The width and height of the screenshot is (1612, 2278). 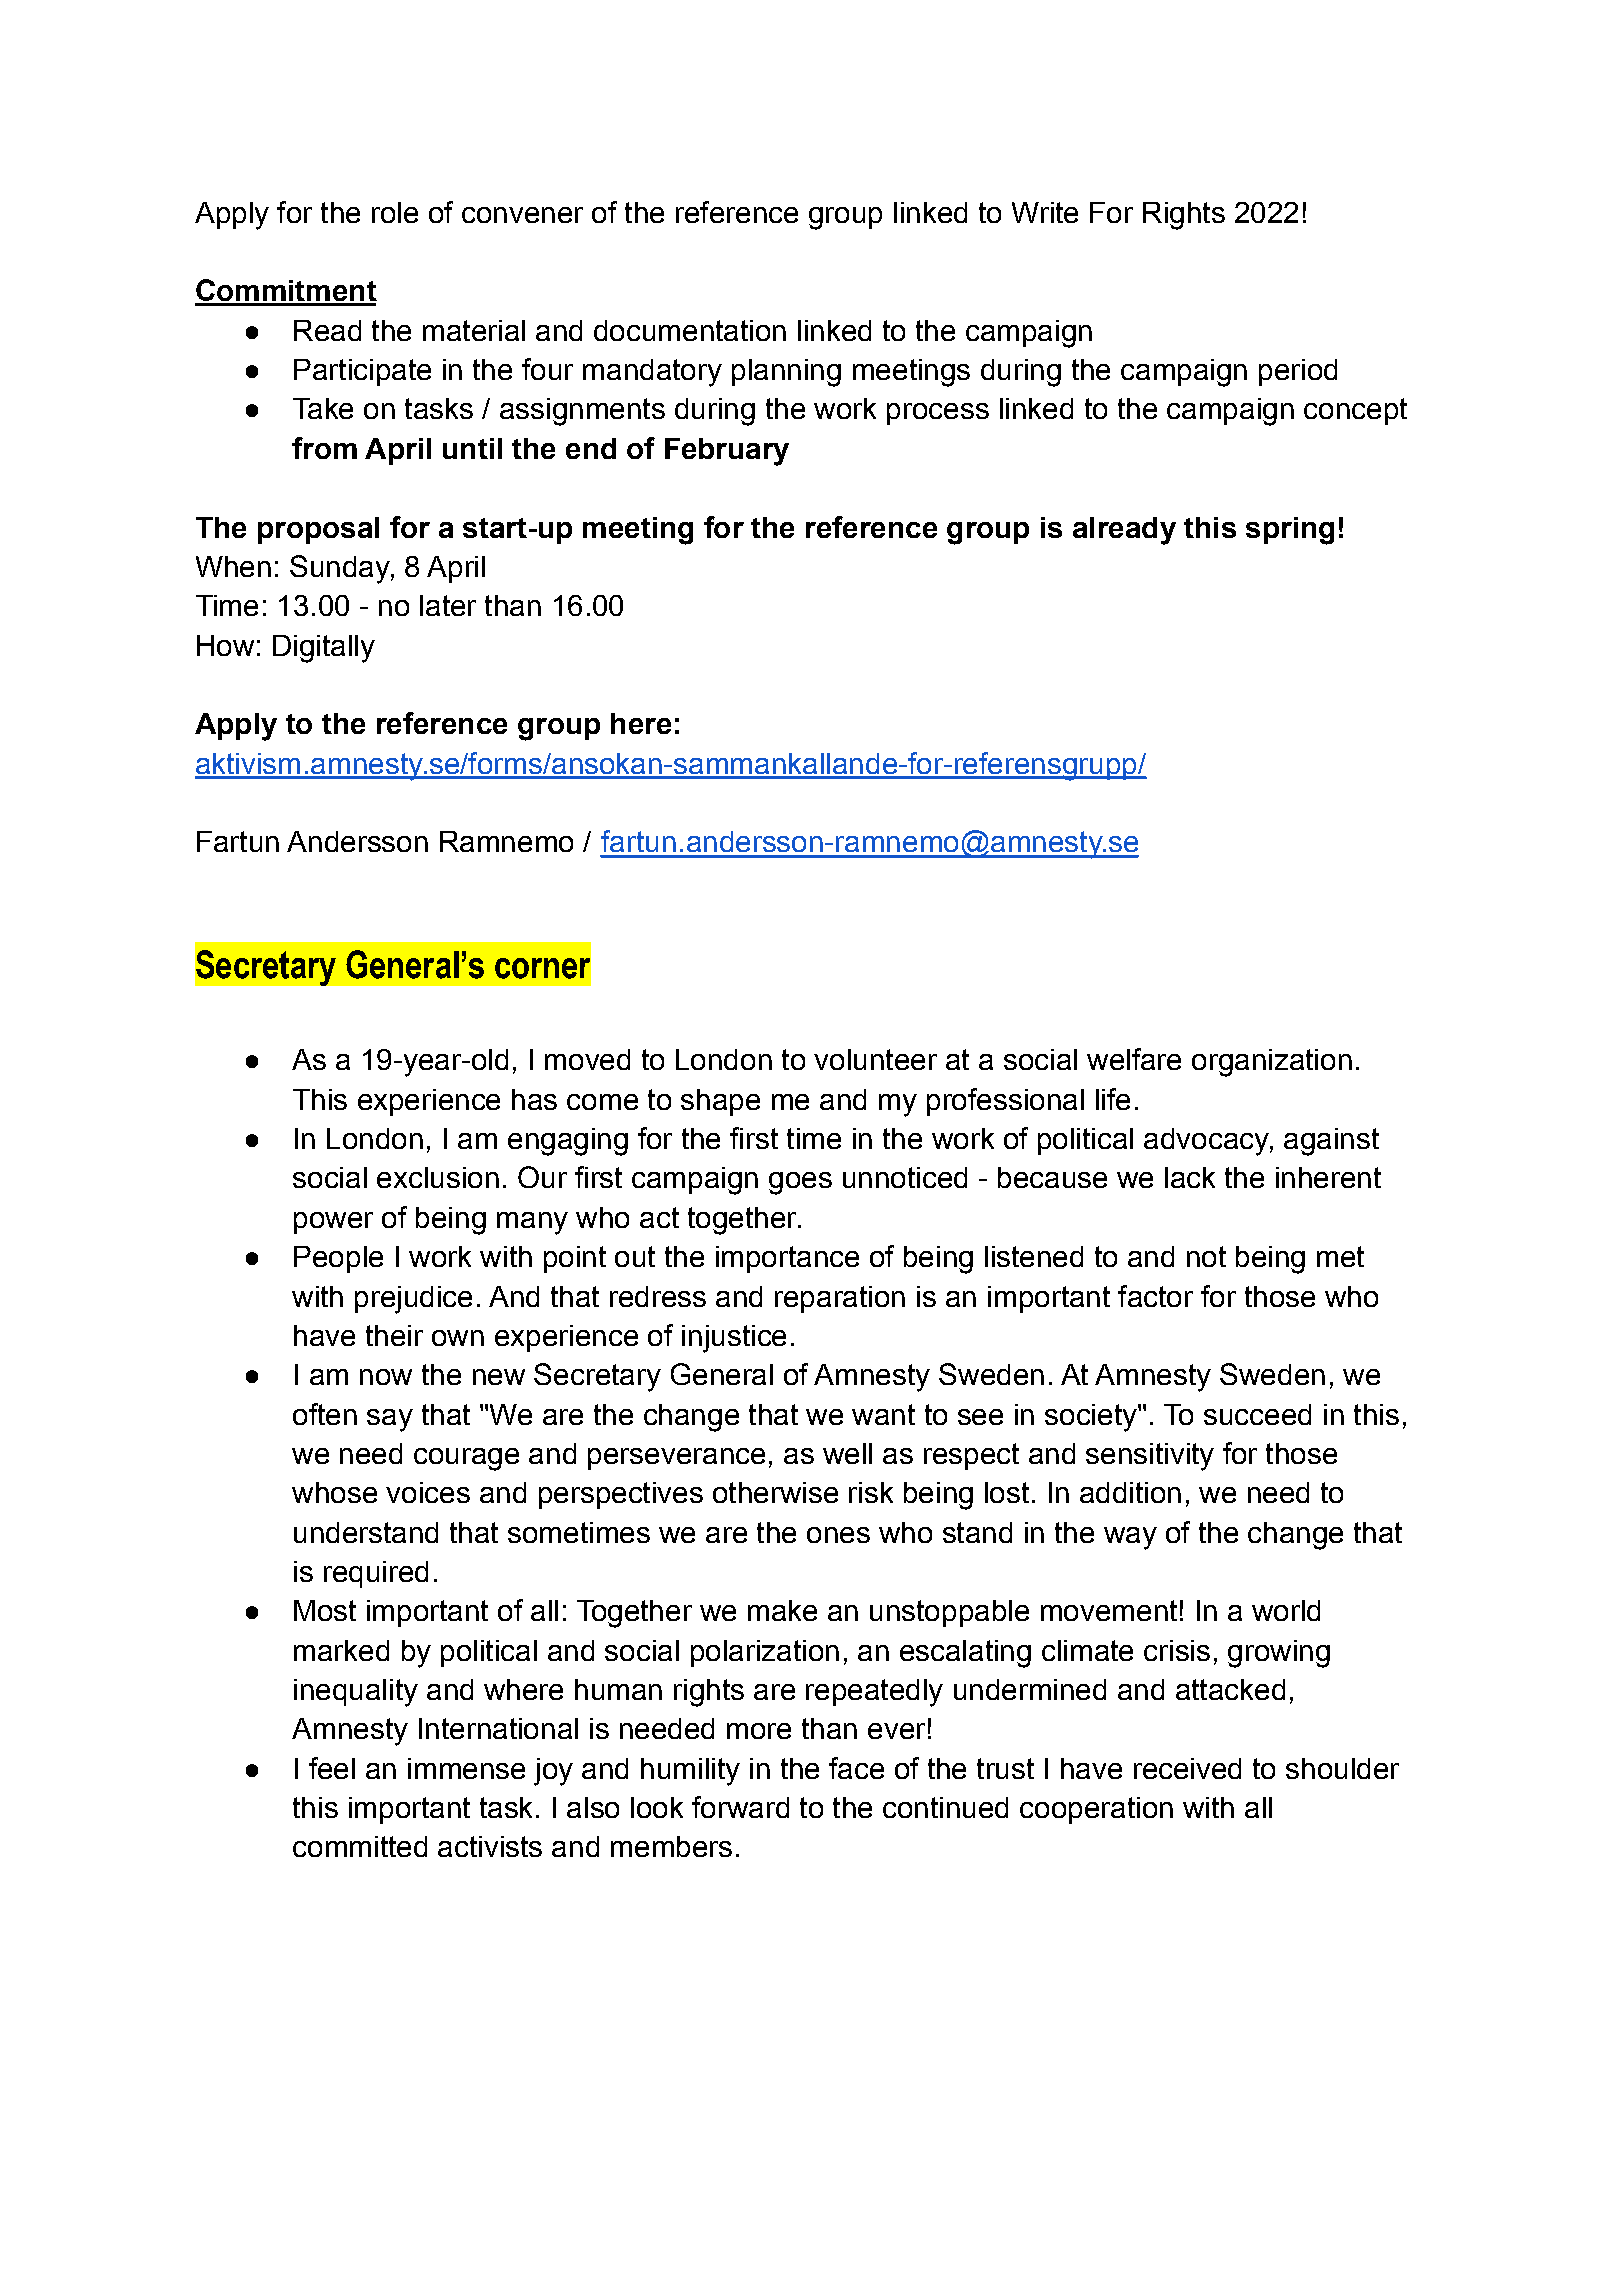 What do you see at coordinates (875, 1059) in the screenshot?
I see `volunteer` at bounding box center [875, 1059].
